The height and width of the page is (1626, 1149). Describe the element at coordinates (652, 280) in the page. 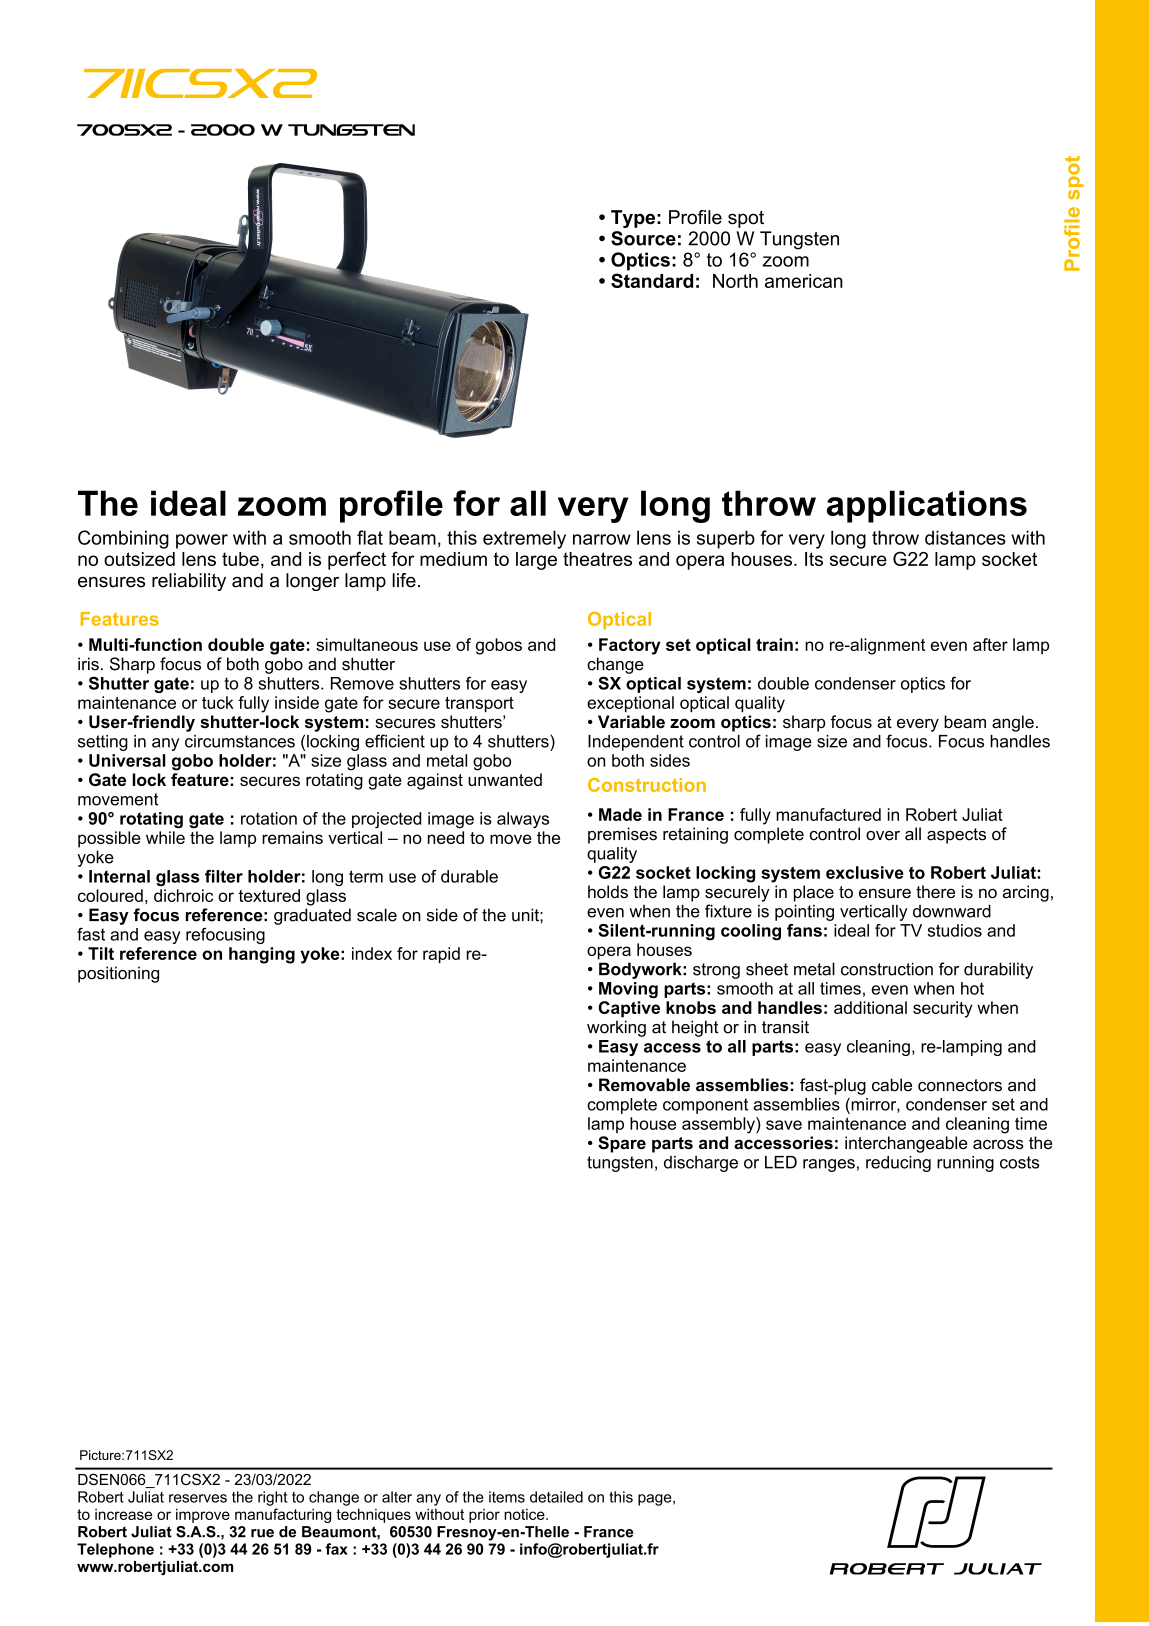

I see `Standard` at that location.
